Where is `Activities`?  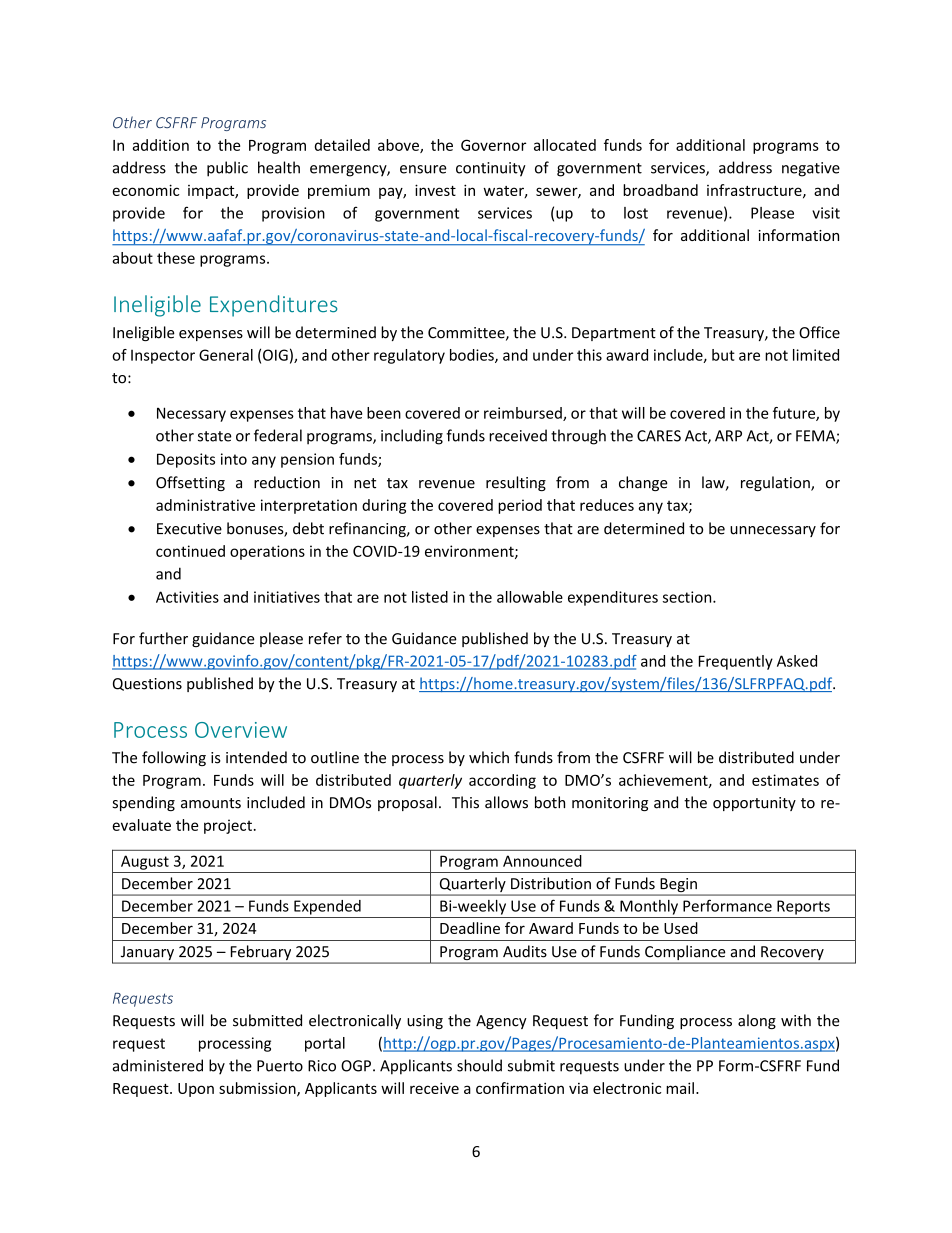 Activities is located at coordinates (187, 597).
